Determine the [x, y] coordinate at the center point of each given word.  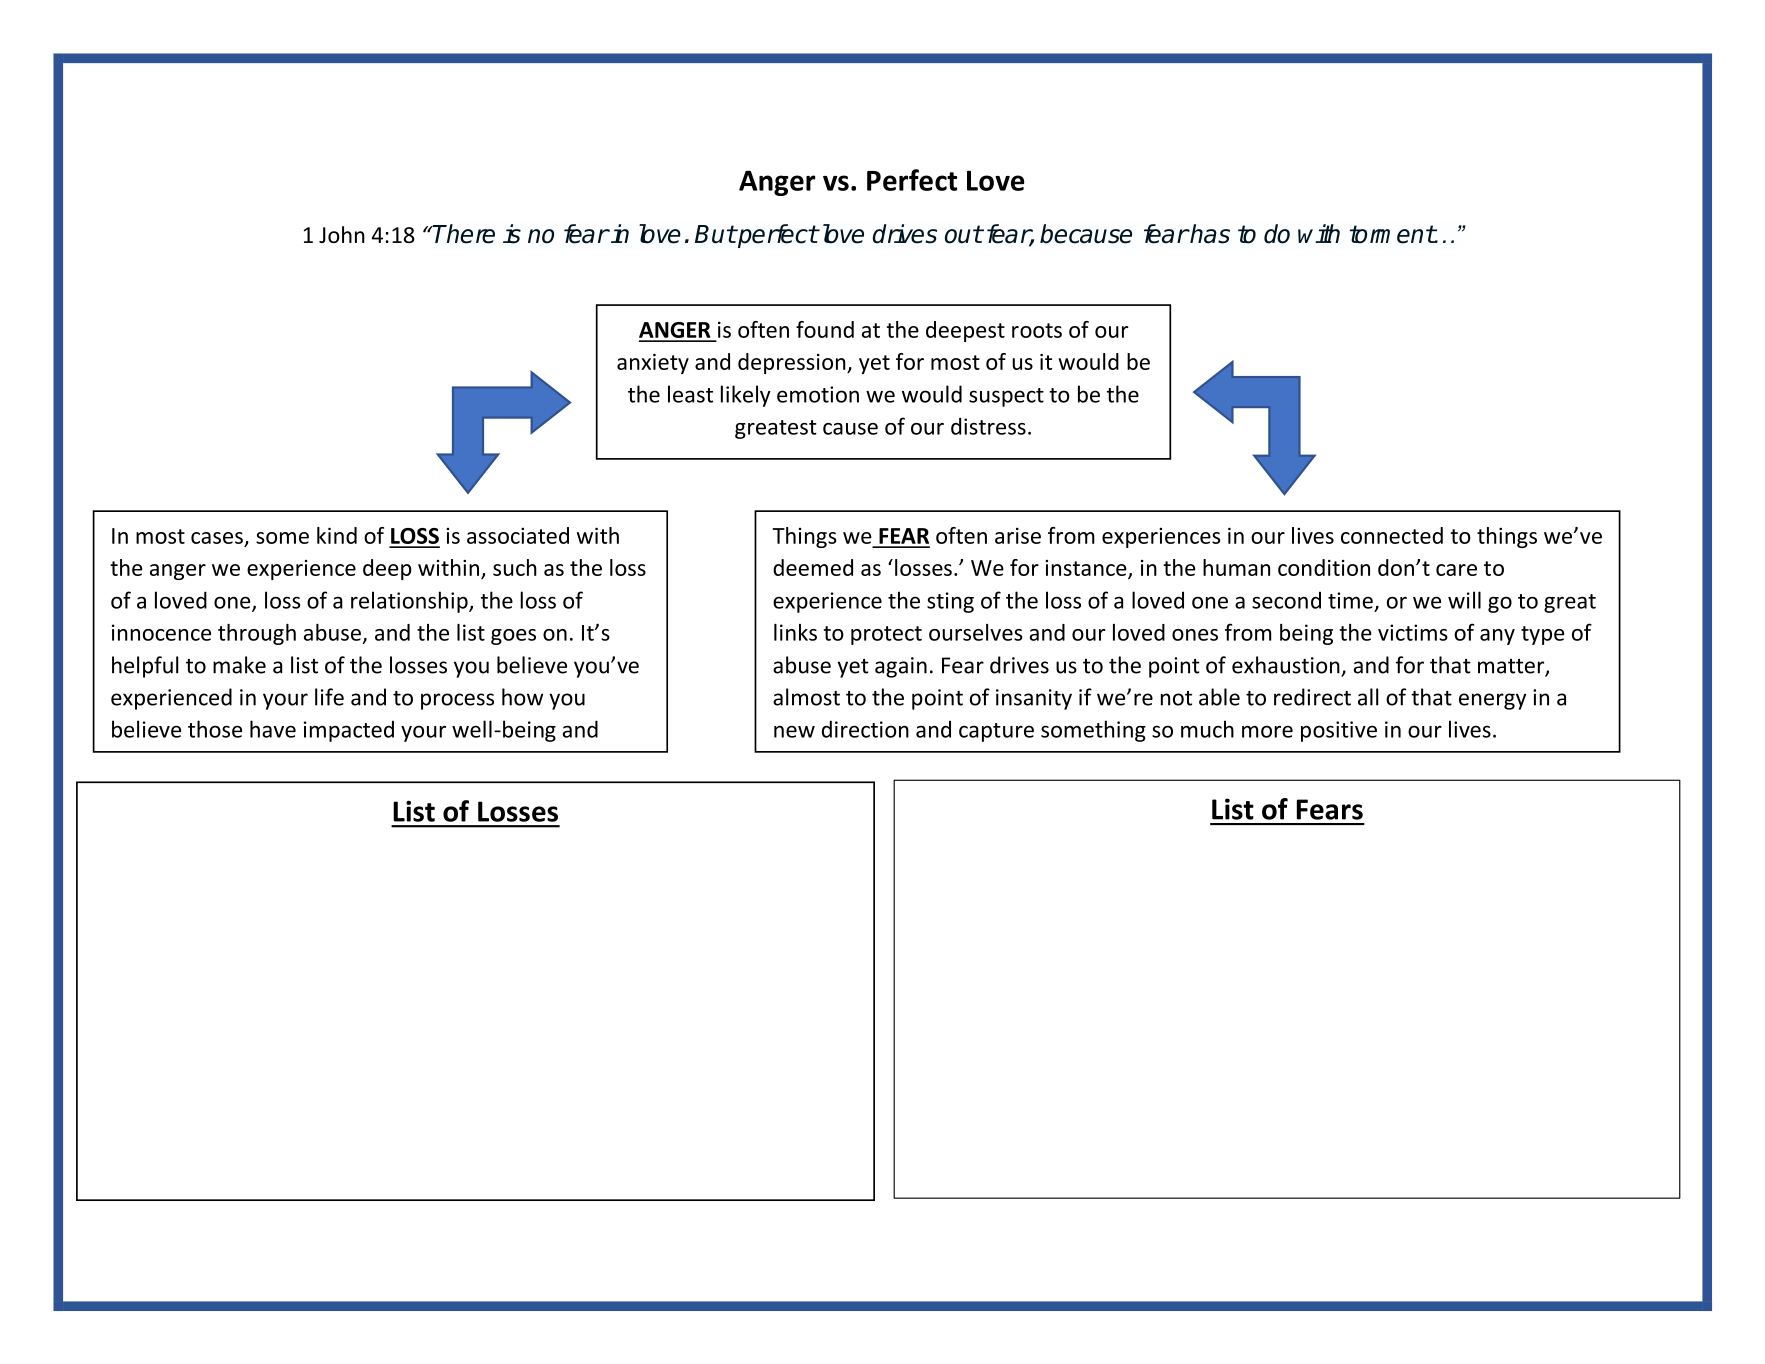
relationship [410, 602]
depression [793, 363]
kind [337, 535]
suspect [1006, 397]
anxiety [653, 364]
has [1209, 234]
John [342, 234]
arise [1018, 535]
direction [865, 729]
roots [1037, 330]
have [273, 729]
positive [1339, 731]
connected [1392, 535]
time [1350, 600]
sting [950, 602]
